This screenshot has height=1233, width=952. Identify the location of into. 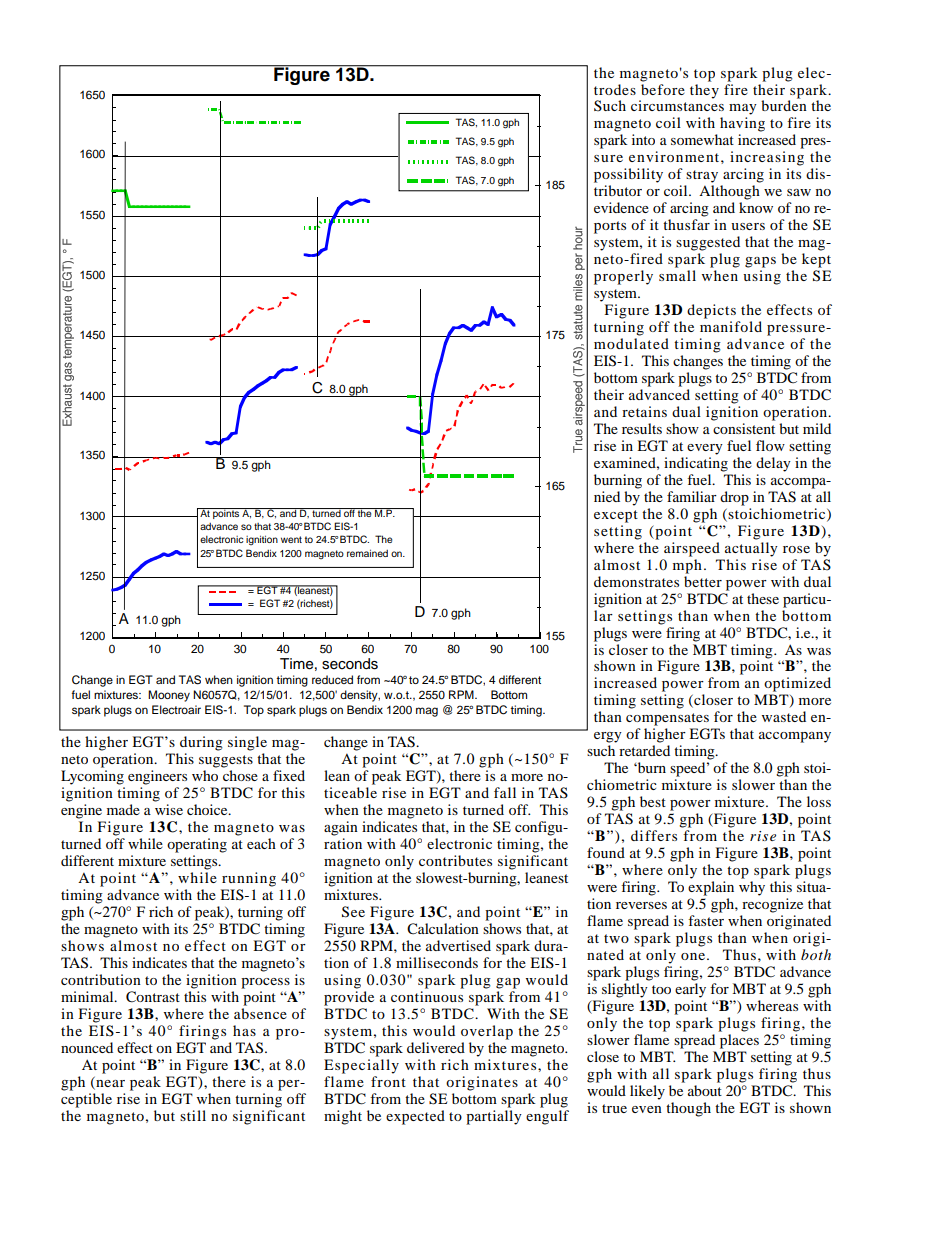
(643, 139).
